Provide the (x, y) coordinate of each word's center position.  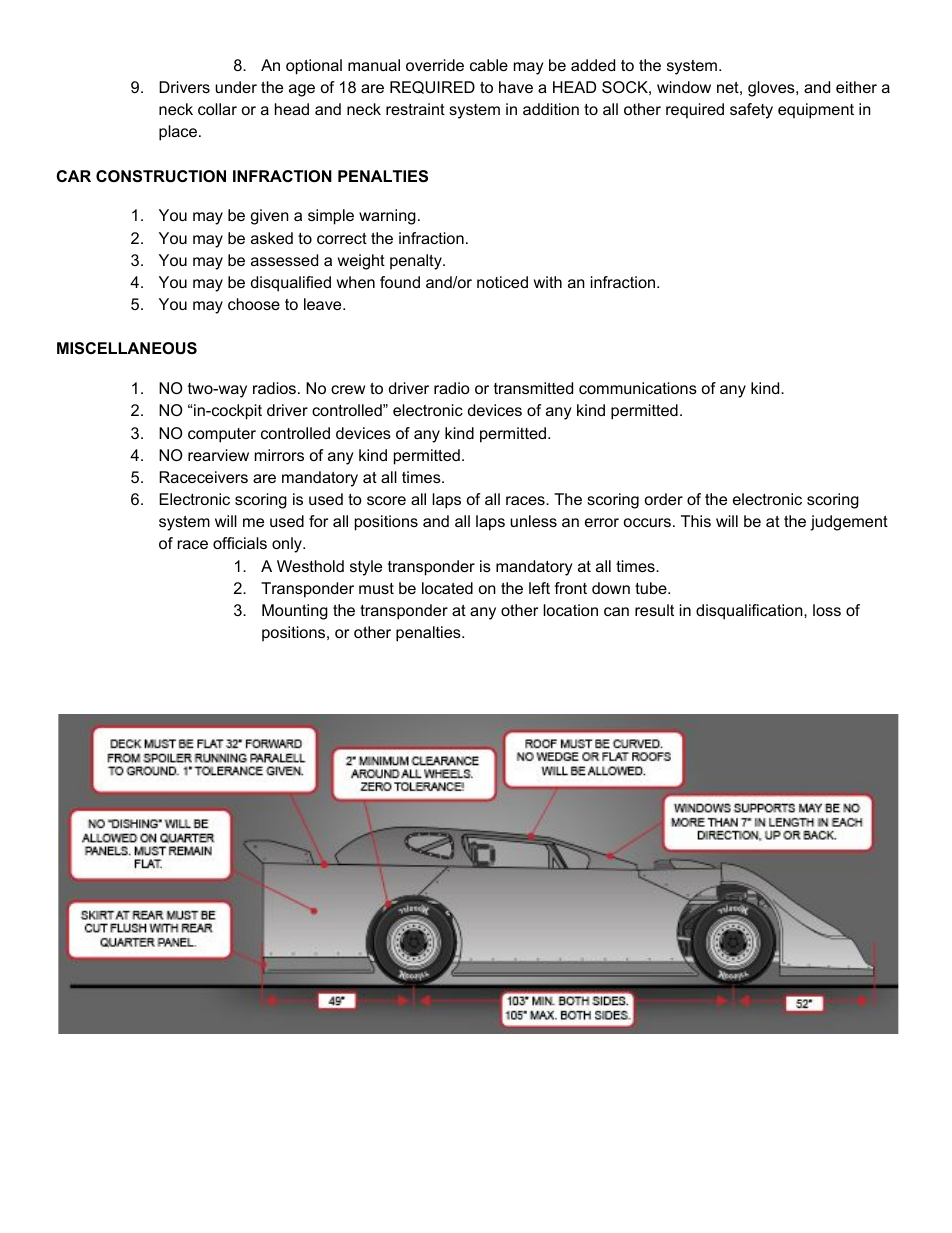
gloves (771, 89)
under (236, 87)
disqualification (749, 612)
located (447, 588)
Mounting (295, 612)
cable (489, 65)
